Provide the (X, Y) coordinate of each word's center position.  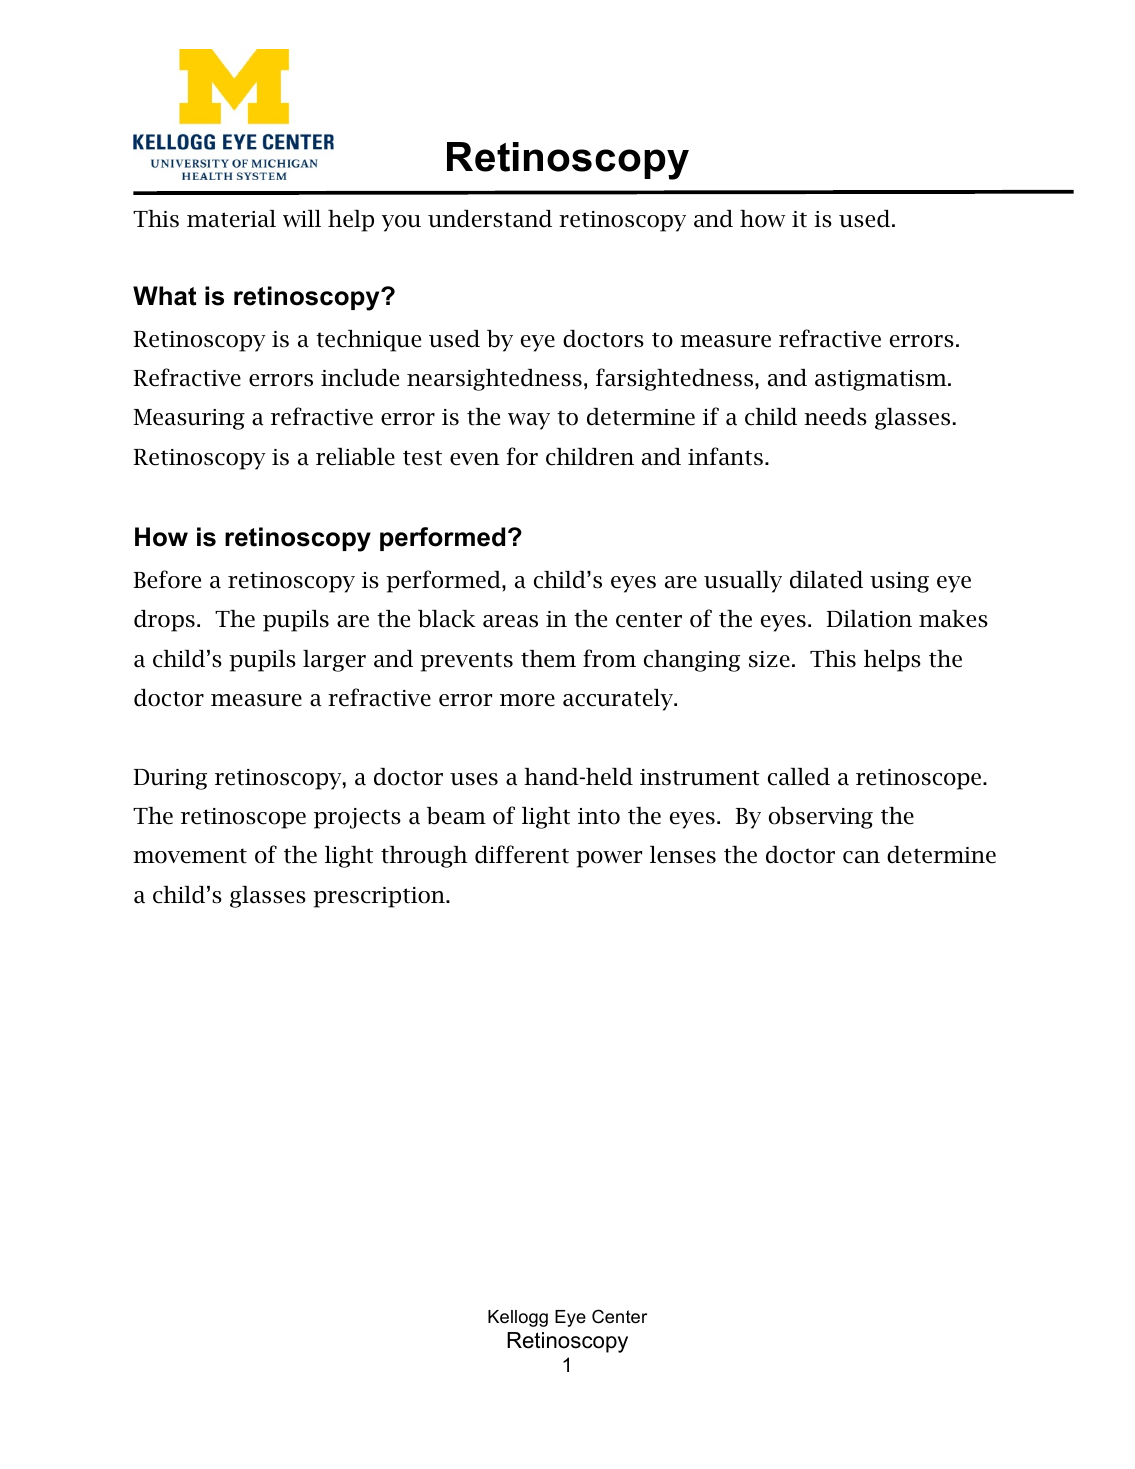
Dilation (869, 619)
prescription (380, 897)
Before (167, 579)
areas (510, 621)
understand (490, 219)
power (609, 859)
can (861, 857)
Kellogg (518, 1318)
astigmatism (882, 380)
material (231, 219)
